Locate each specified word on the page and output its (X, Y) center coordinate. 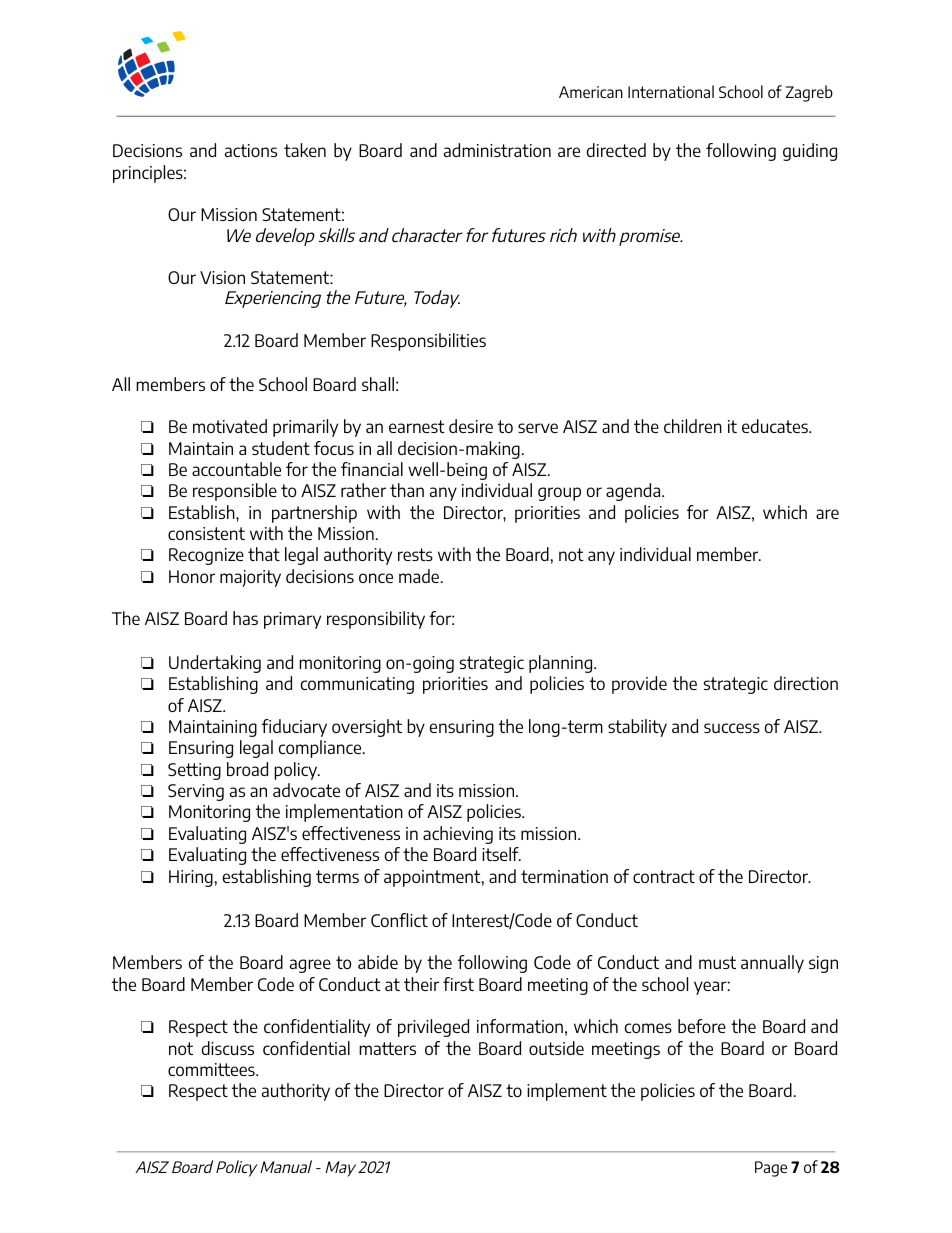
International (671, 91)
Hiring (191, 878)
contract (664, 876)
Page (771, 1169)
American (591, 92)
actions (251, 150)
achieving (458, 835)
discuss (228, 1048)
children (693, 426)
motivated (230, 426)
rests (415, 554)
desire (471, 426)
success (732, 728)
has (245, 618)
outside (556, 1048)
